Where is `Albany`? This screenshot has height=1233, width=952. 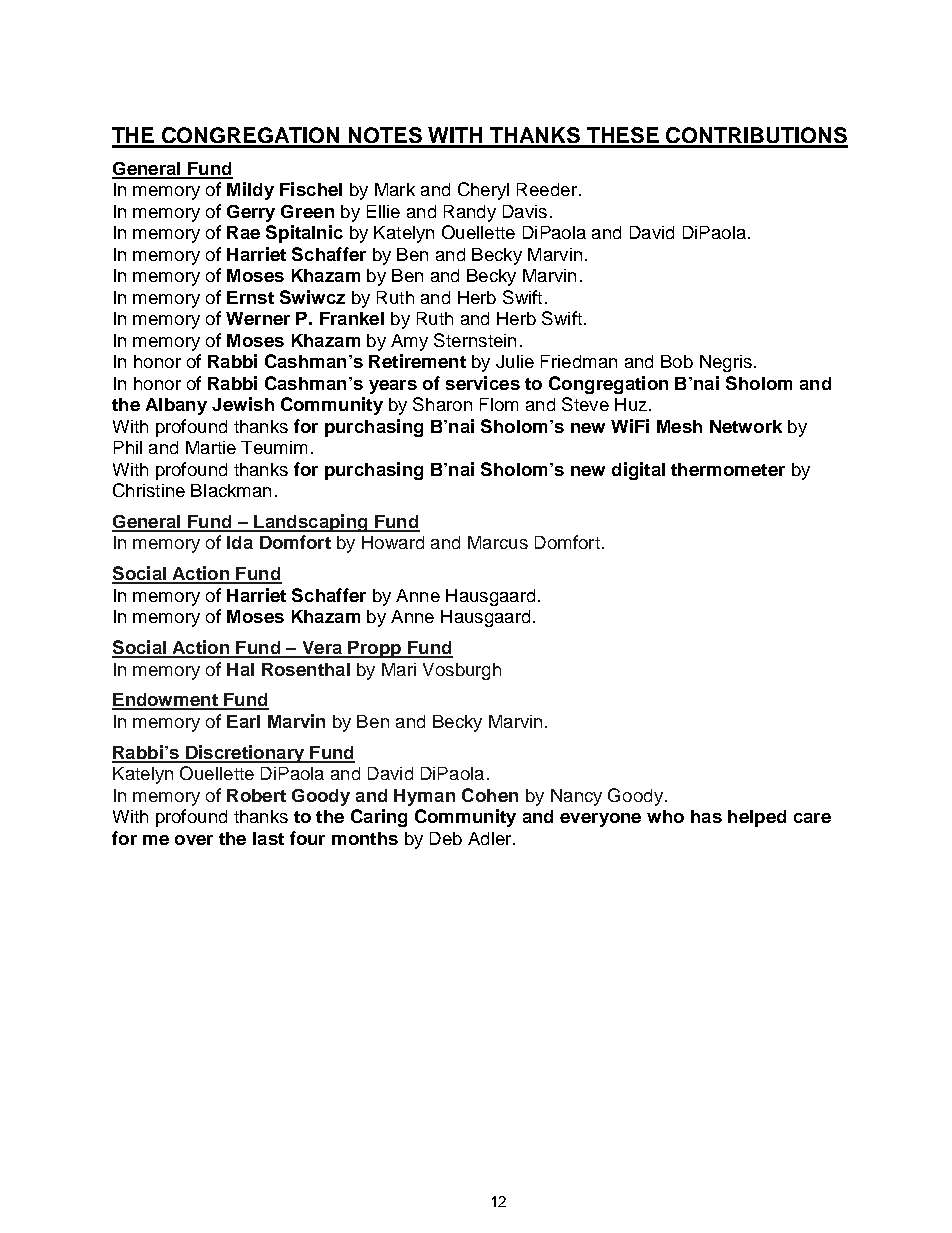
Albany is located at coordinates (176, 406).
